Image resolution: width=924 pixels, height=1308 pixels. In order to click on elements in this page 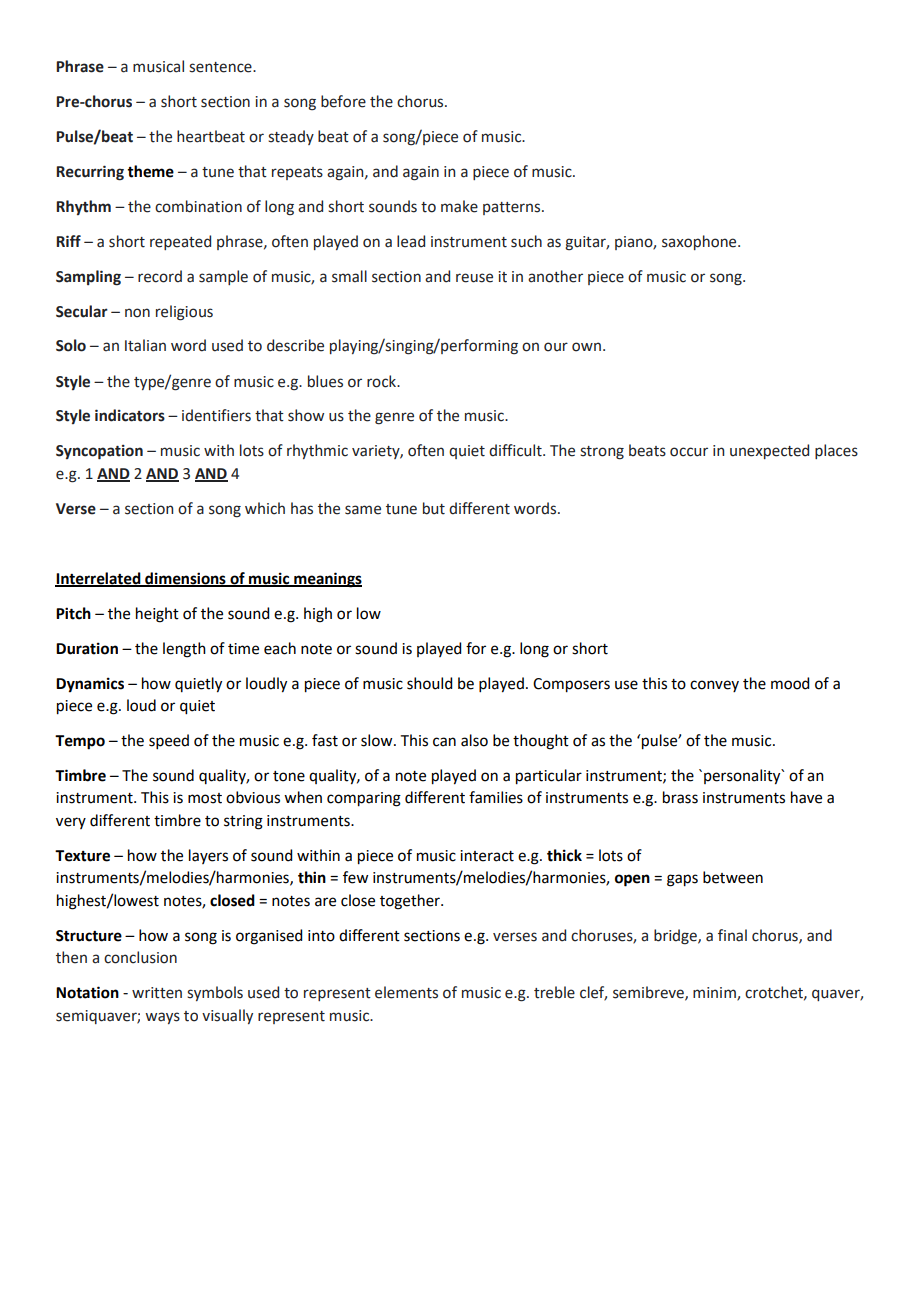, I will do `click(406, 992)`.
